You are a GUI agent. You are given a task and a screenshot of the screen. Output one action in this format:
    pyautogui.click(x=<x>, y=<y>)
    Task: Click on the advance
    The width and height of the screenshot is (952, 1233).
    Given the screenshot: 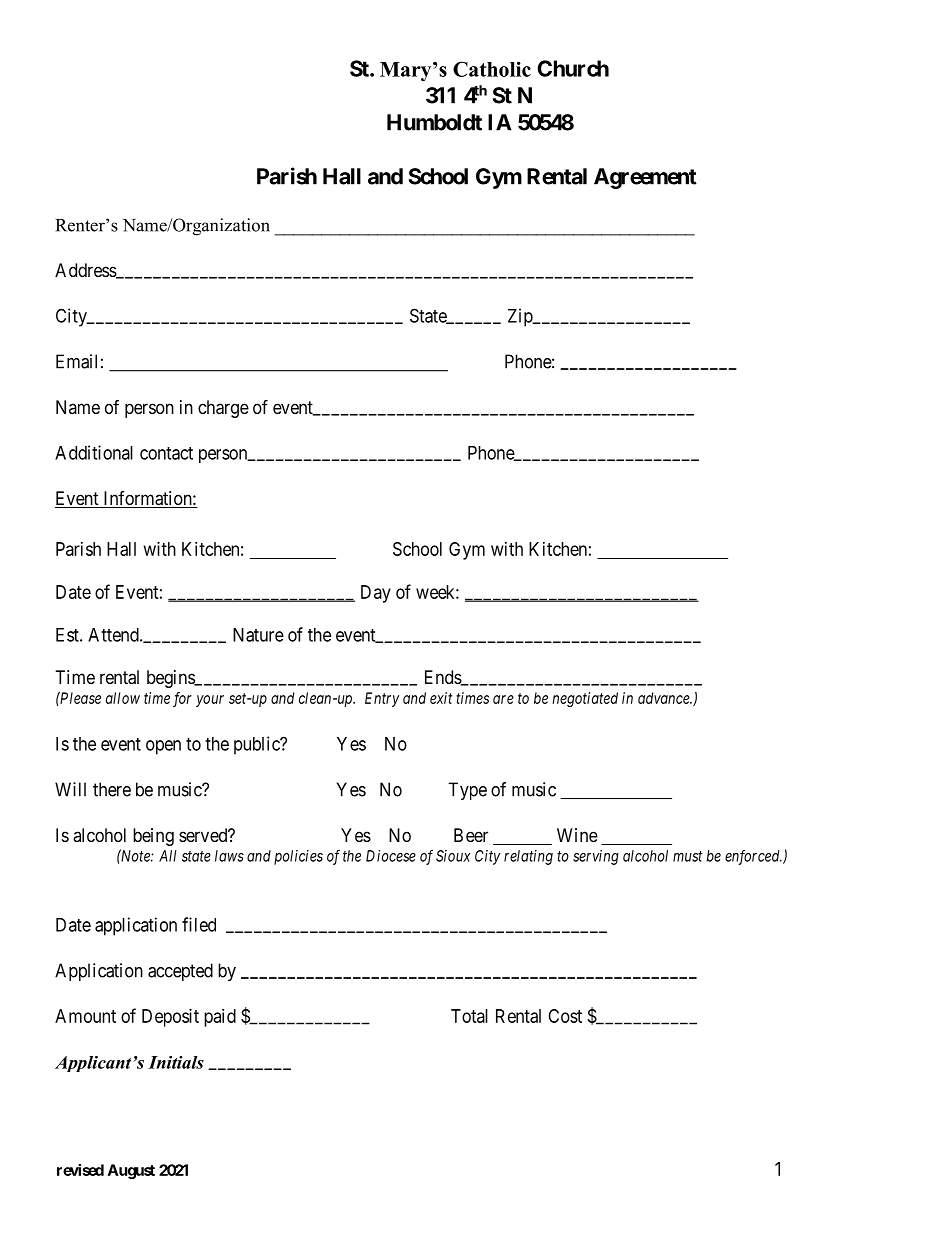 What is the action you would take?
    pyautogui.click(x=665, y=698)
